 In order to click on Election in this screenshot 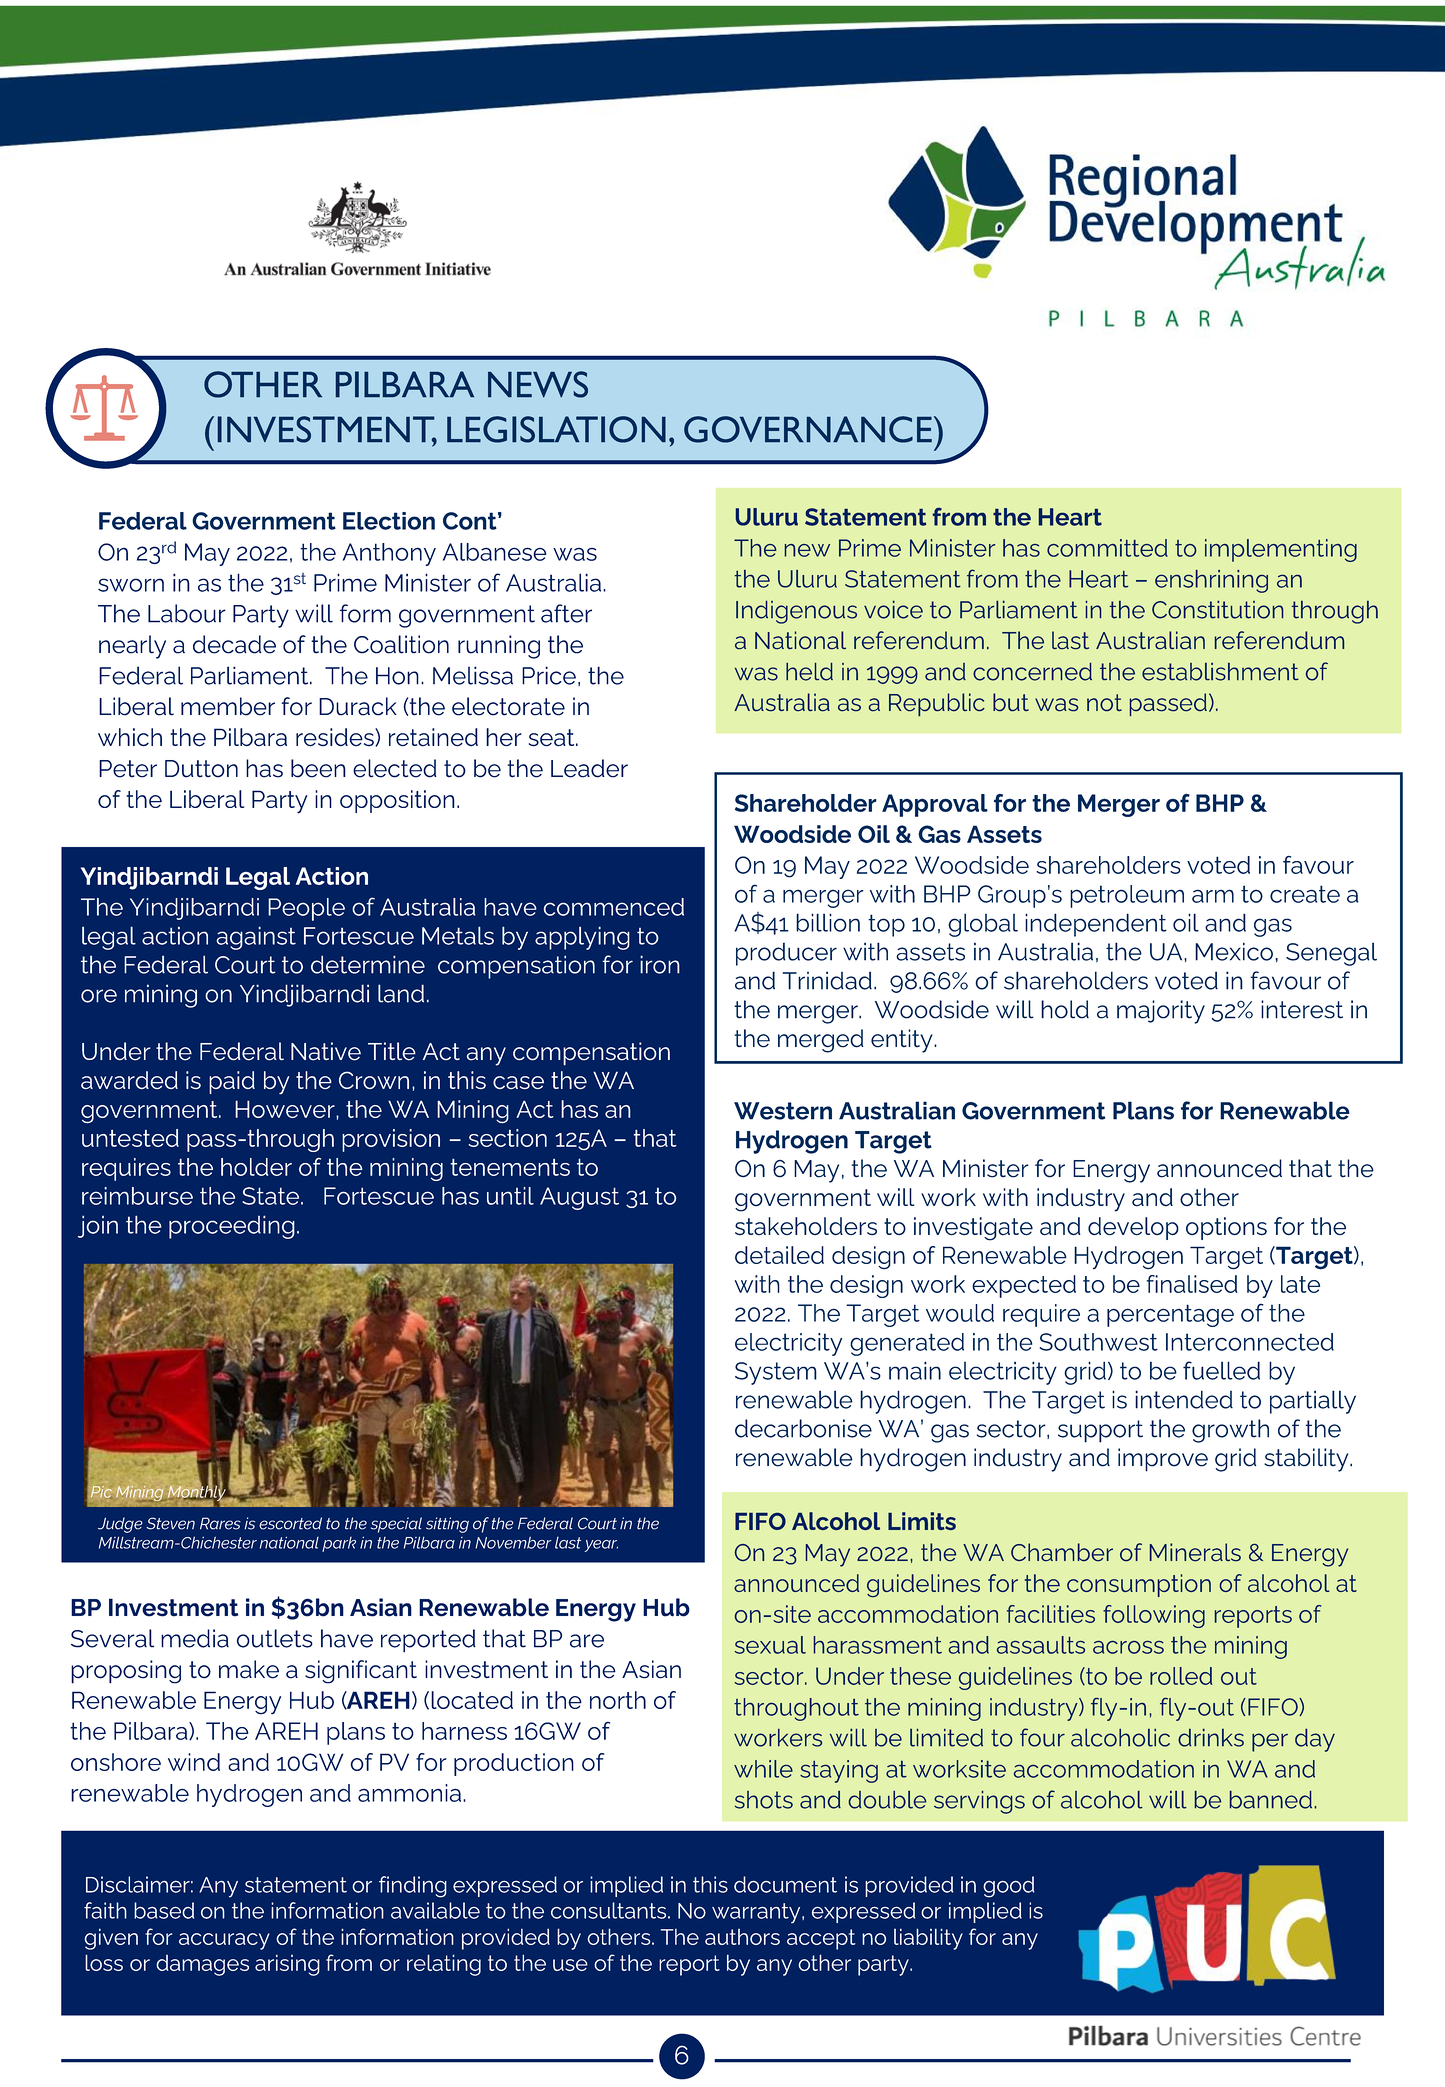, I will do `click(389, 521)`.
